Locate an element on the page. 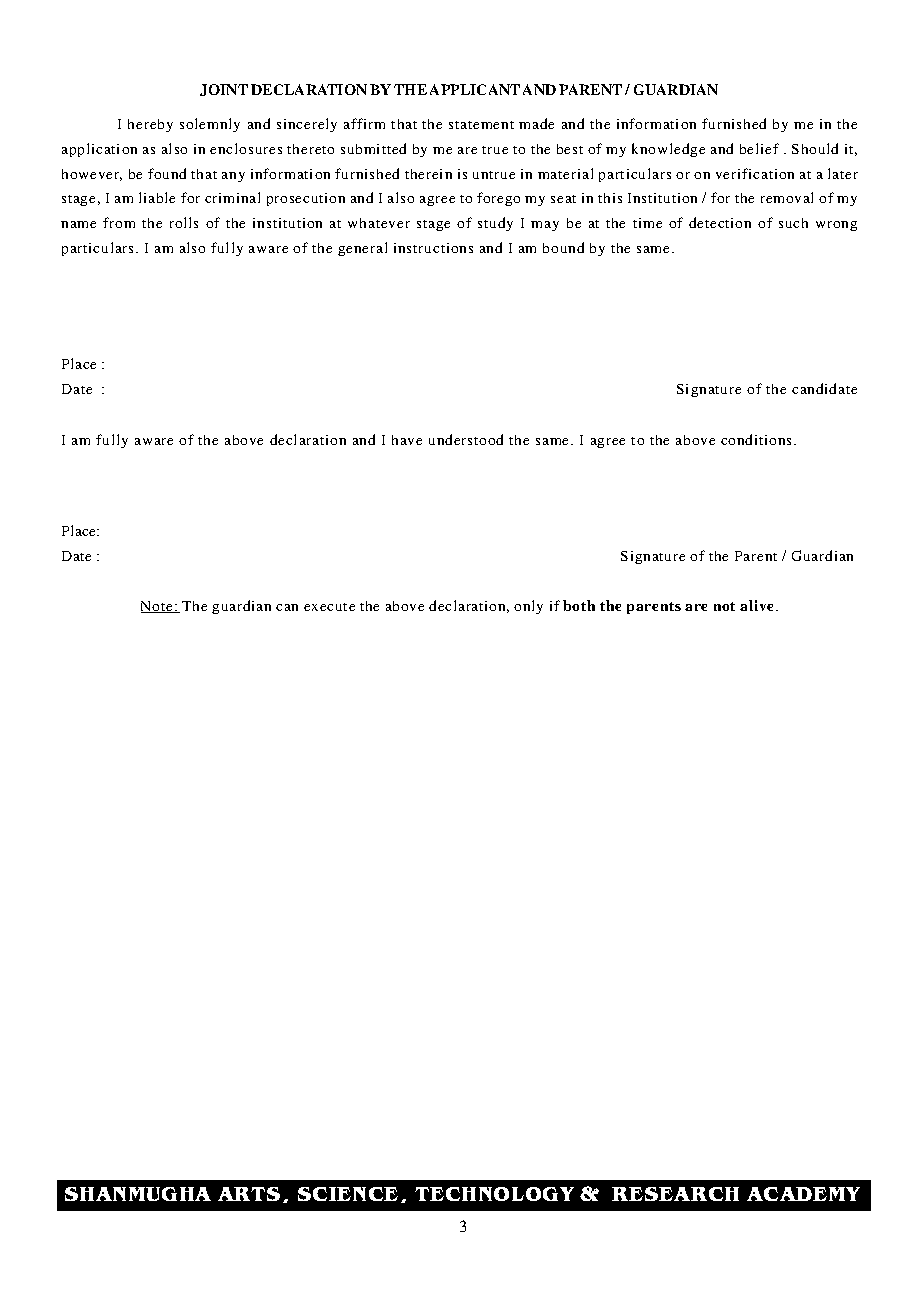 Image resolution: width=924 pixels, height=1308 pixels. hereby is located at coordinates (150, 125).
